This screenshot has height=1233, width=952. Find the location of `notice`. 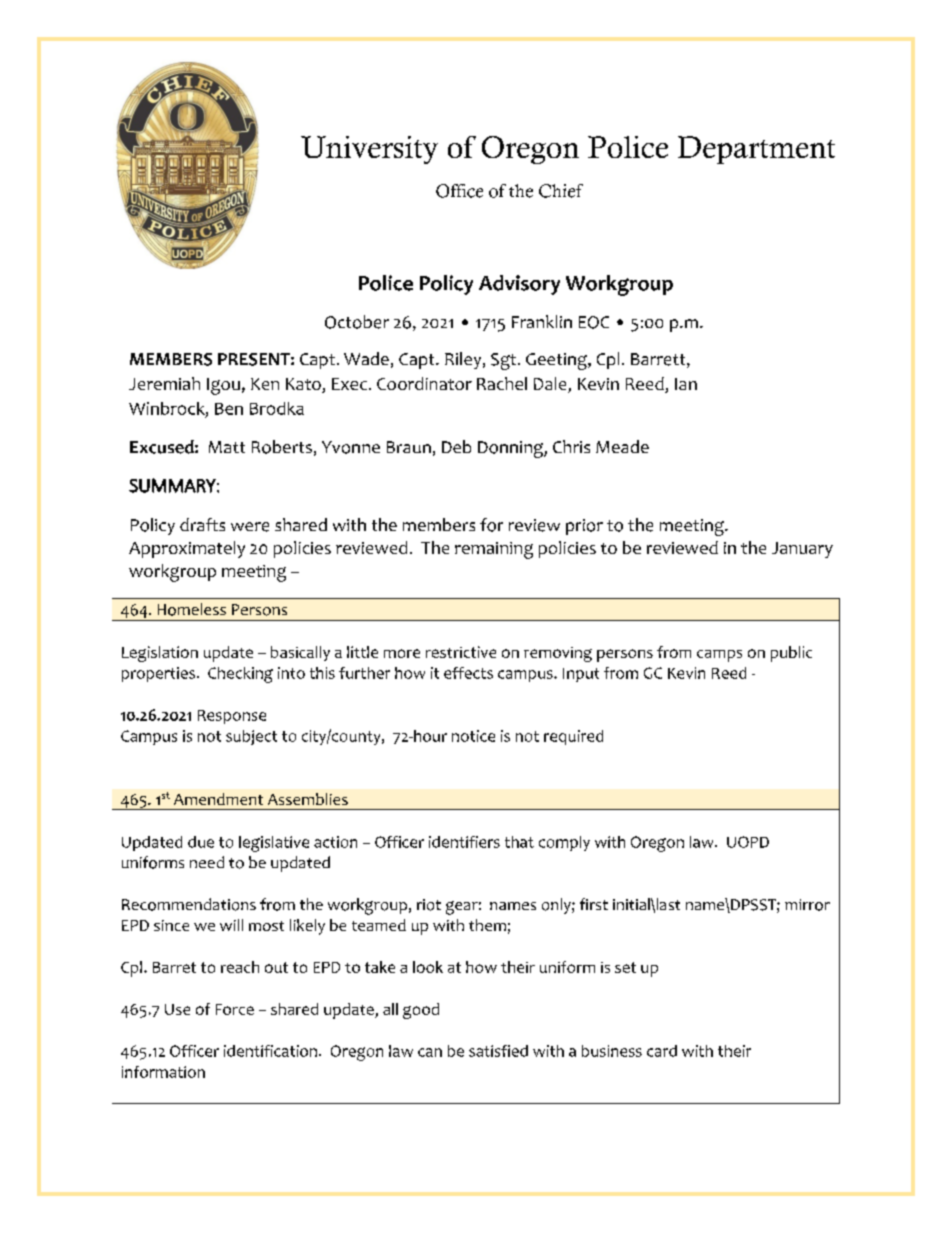

notice is located at coordinates (473, 736).
